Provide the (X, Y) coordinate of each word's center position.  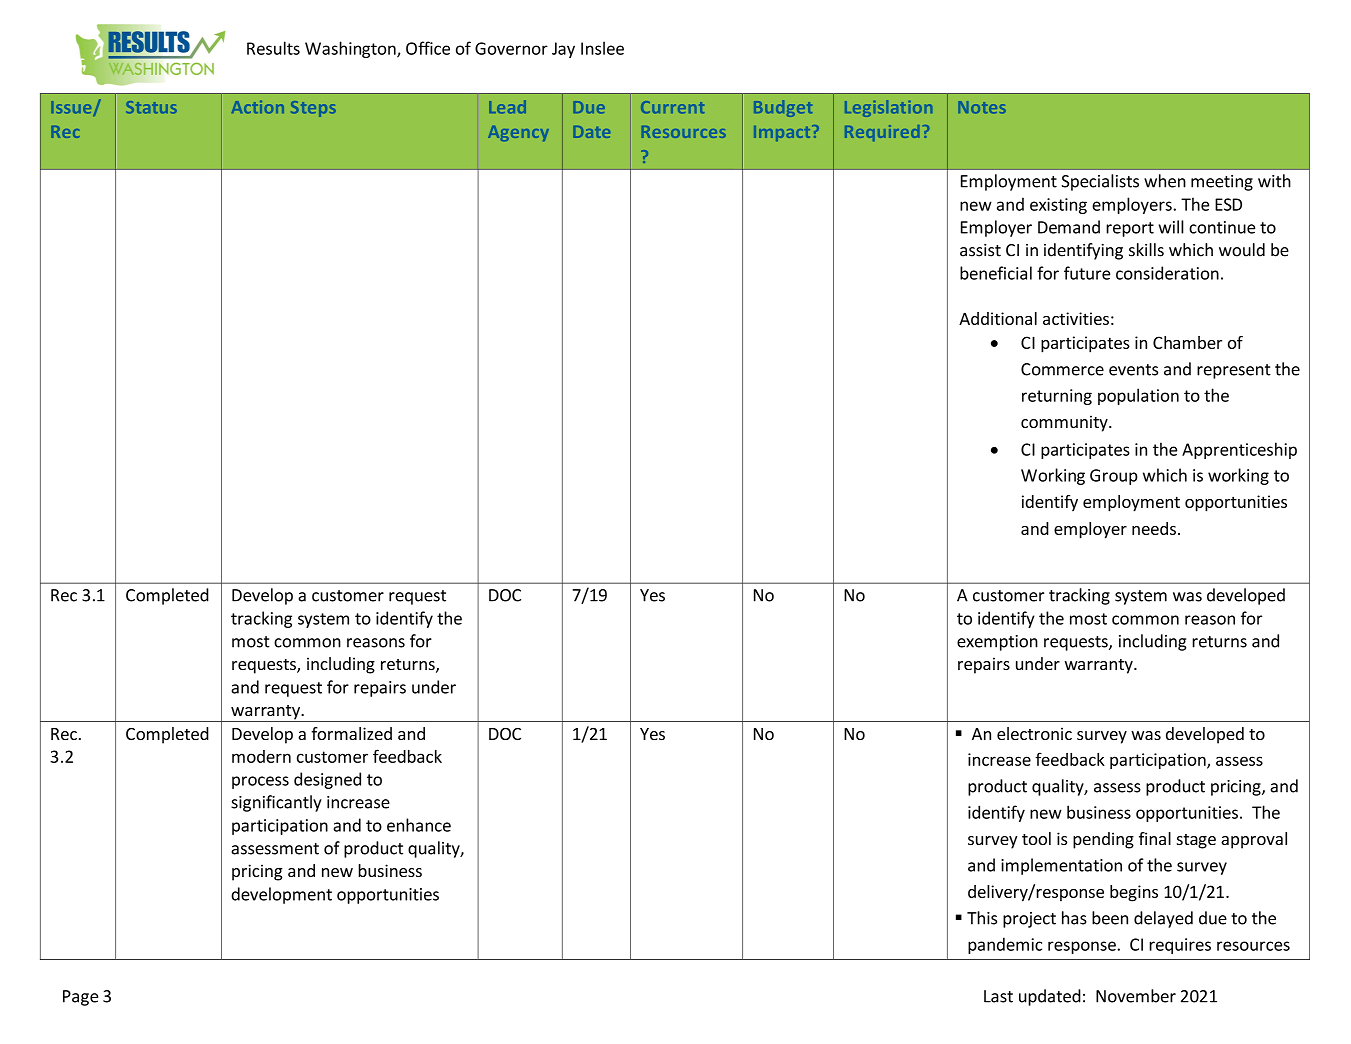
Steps (313, 109)
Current (672, 107)
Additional (998, 318)
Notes (982, 107)
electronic (1034, 733)
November (1136, 996)
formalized (351, 733)
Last (998, 996)
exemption (997, 643)
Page (80, 998)
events (1133, 370)
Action (258, 107)
